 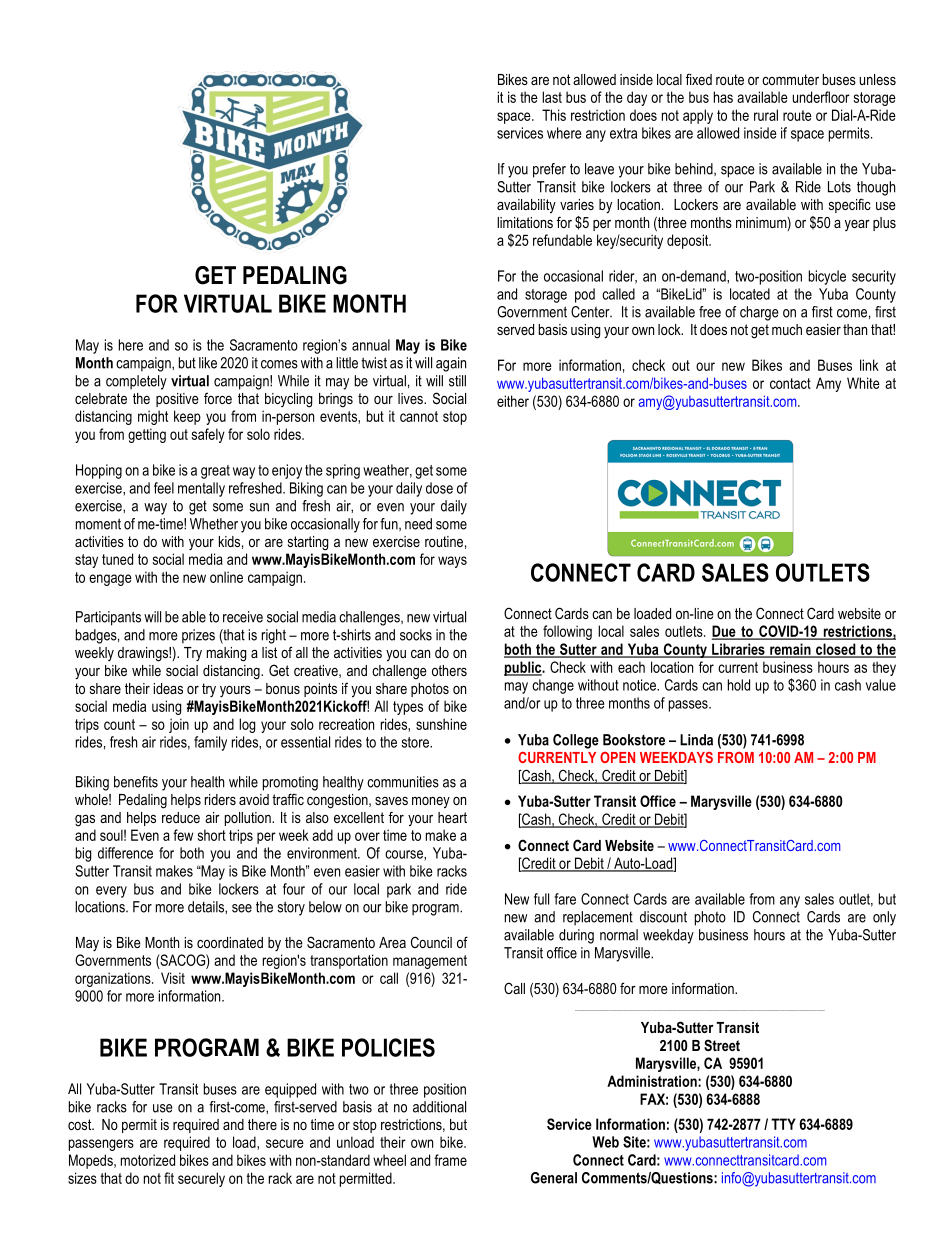 What do you see at coordinates (725, 632) in the screenshot?
I see `Due` at bounding box center [725, 632].
